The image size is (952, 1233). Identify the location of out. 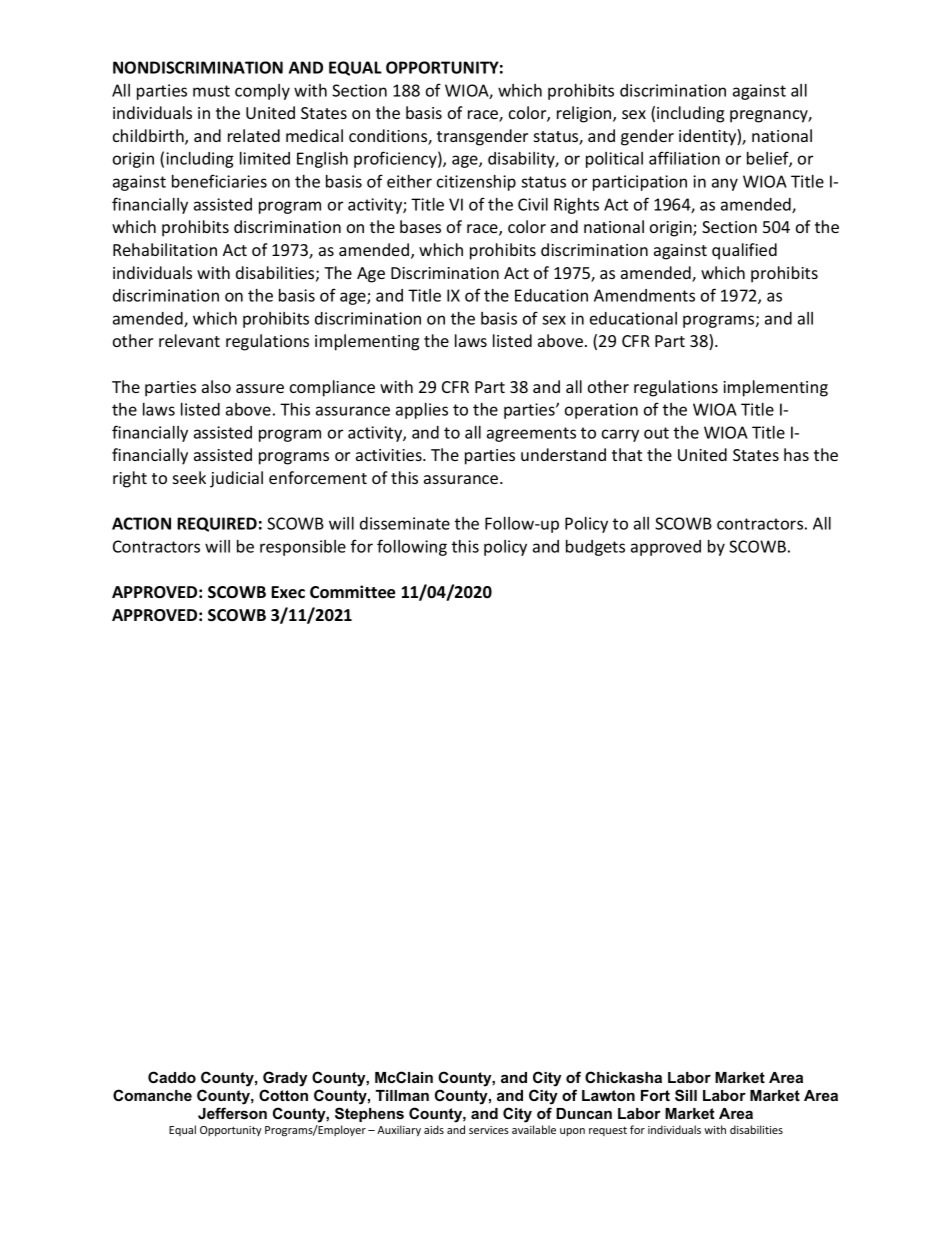
(656, 433).
